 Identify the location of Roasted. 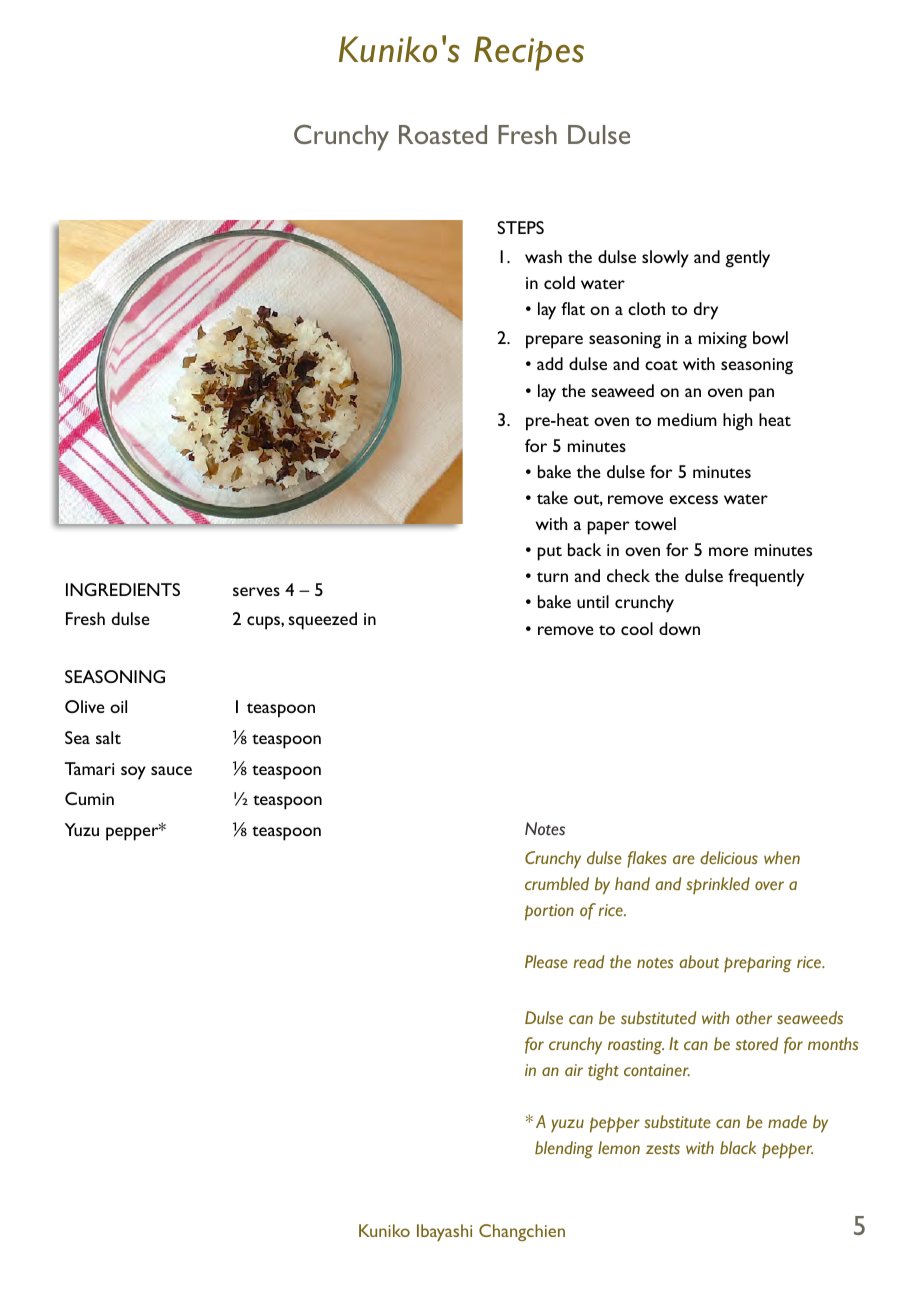
(443, 134).
